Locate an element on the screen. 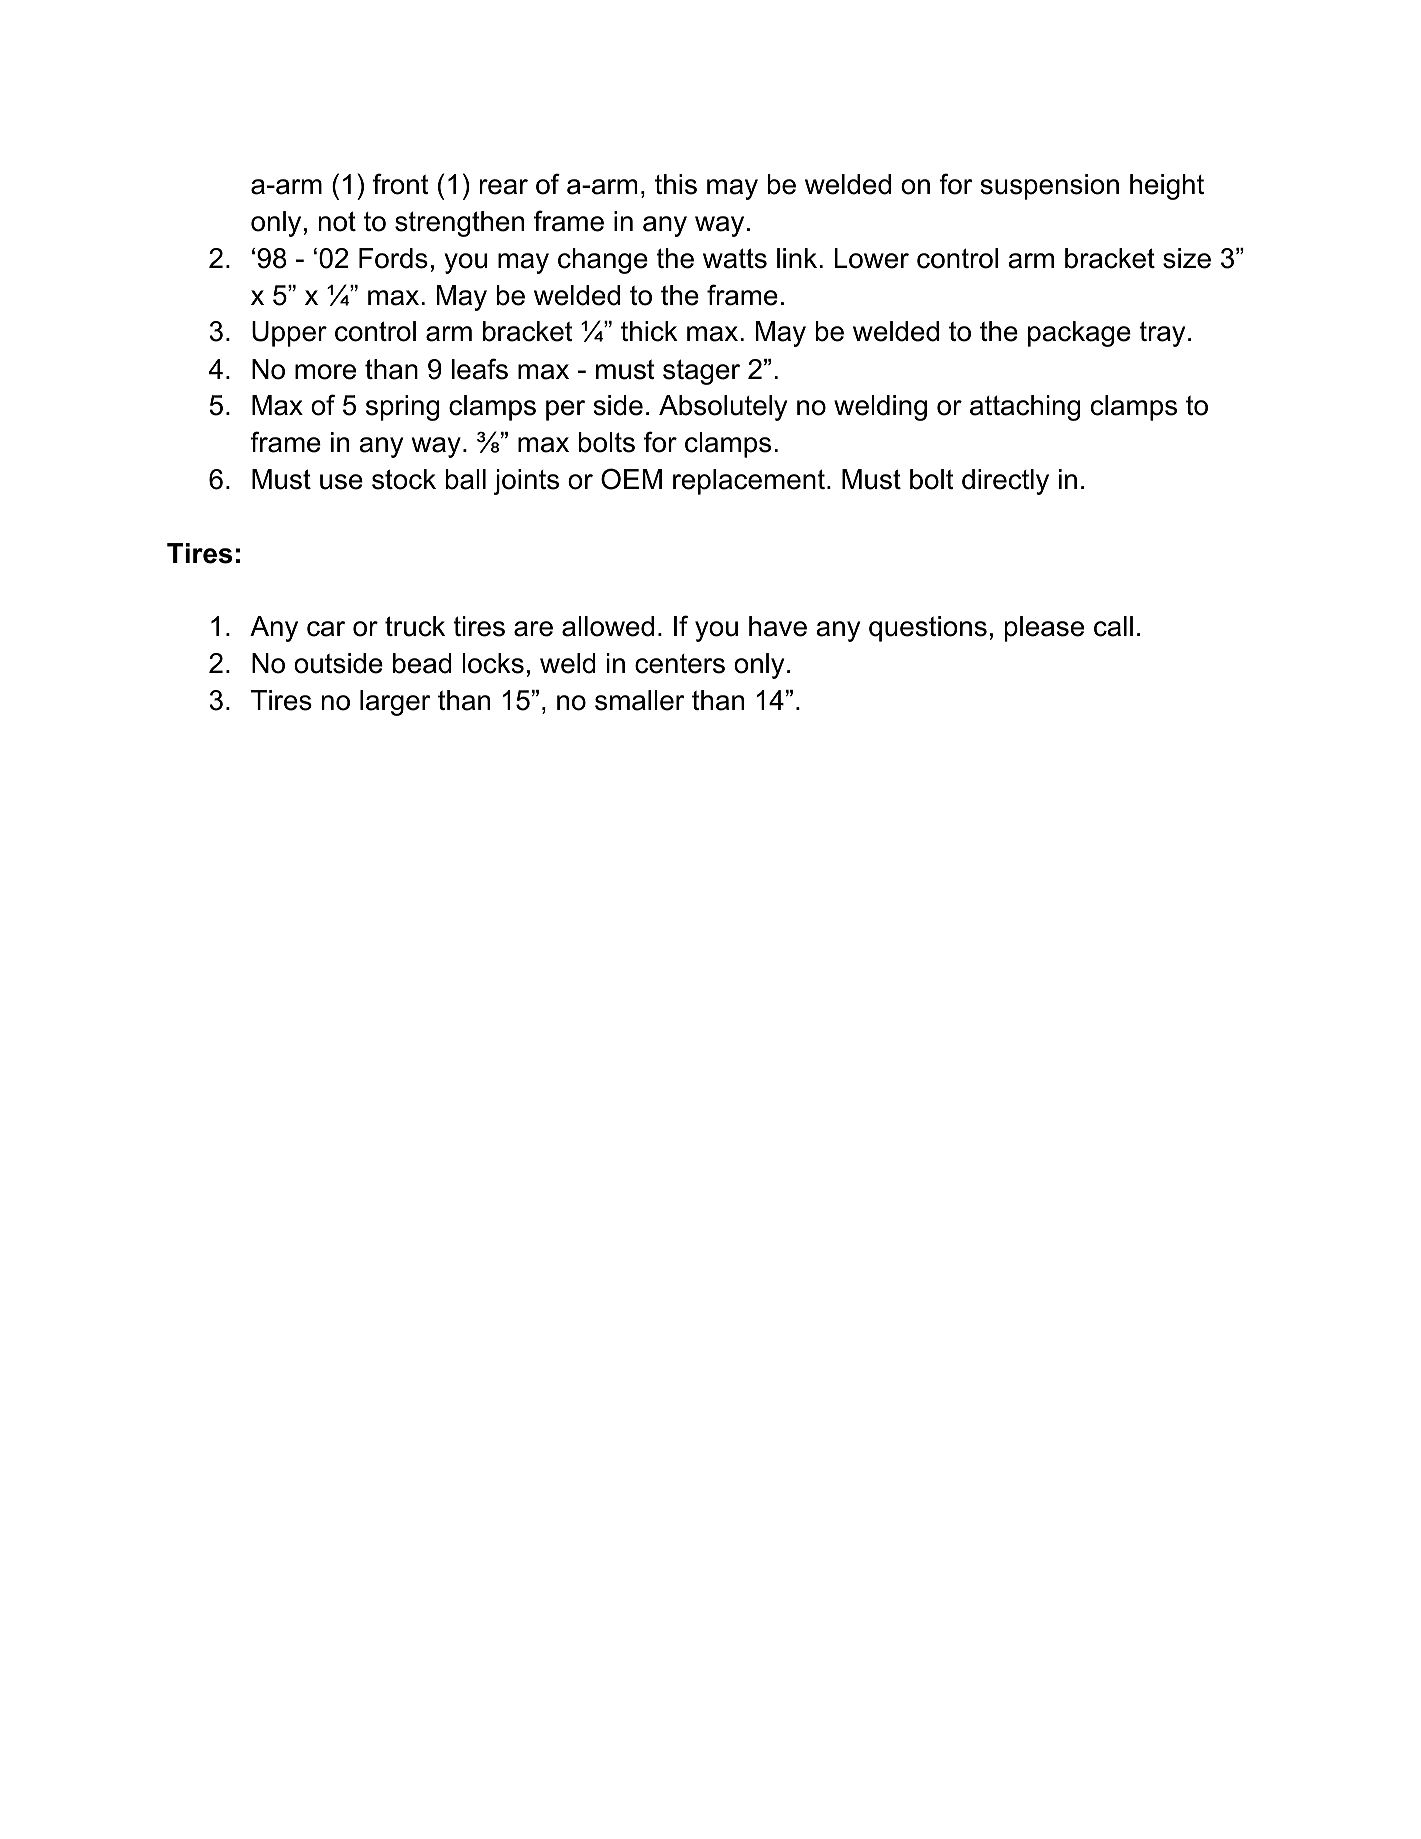 The image size is (1421, 1839). suspension is located at coordinates (1050, 187).
